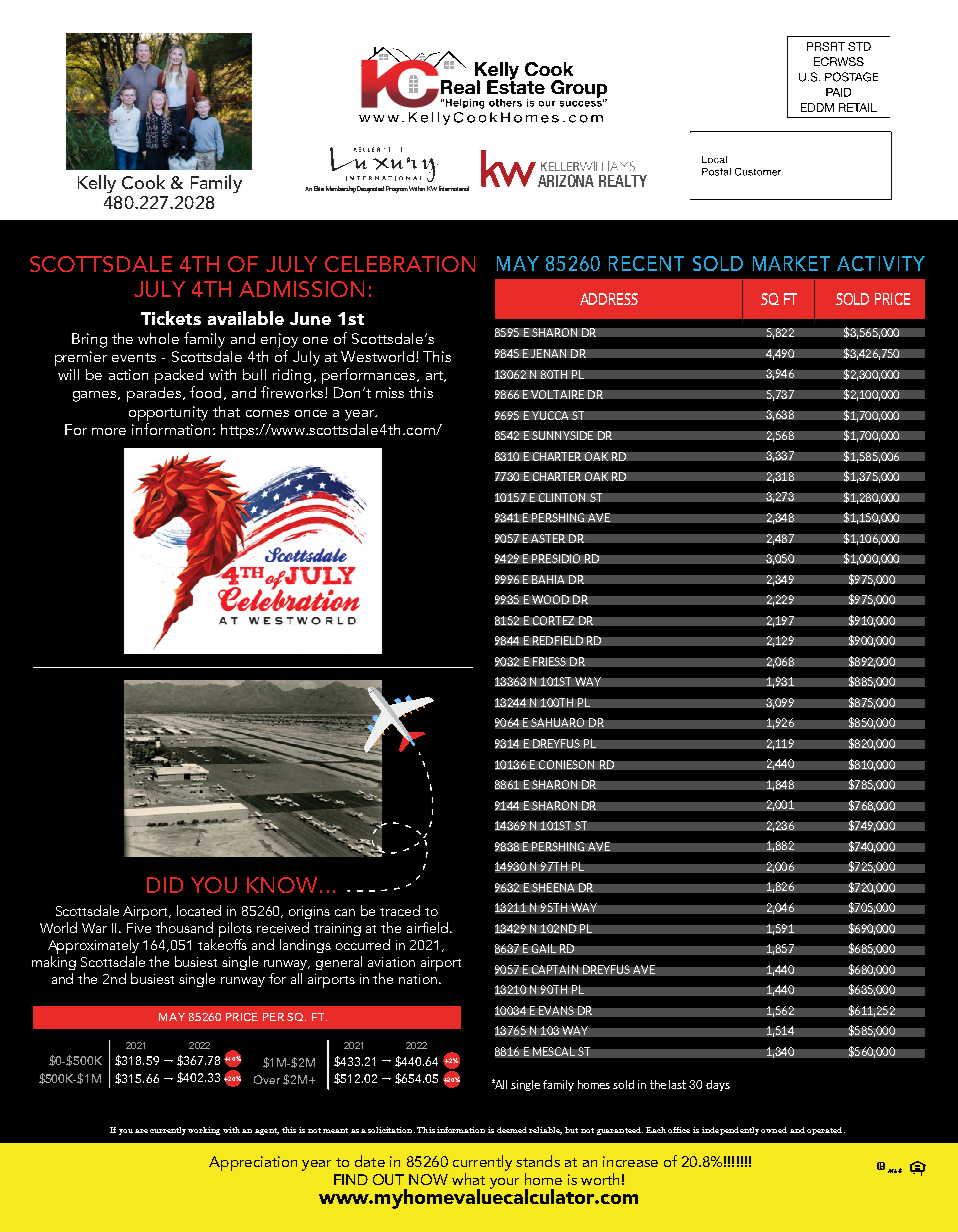 The height and width of the screenshot is (1232, 958). I want to click on MARKET, so click(791, 263).
